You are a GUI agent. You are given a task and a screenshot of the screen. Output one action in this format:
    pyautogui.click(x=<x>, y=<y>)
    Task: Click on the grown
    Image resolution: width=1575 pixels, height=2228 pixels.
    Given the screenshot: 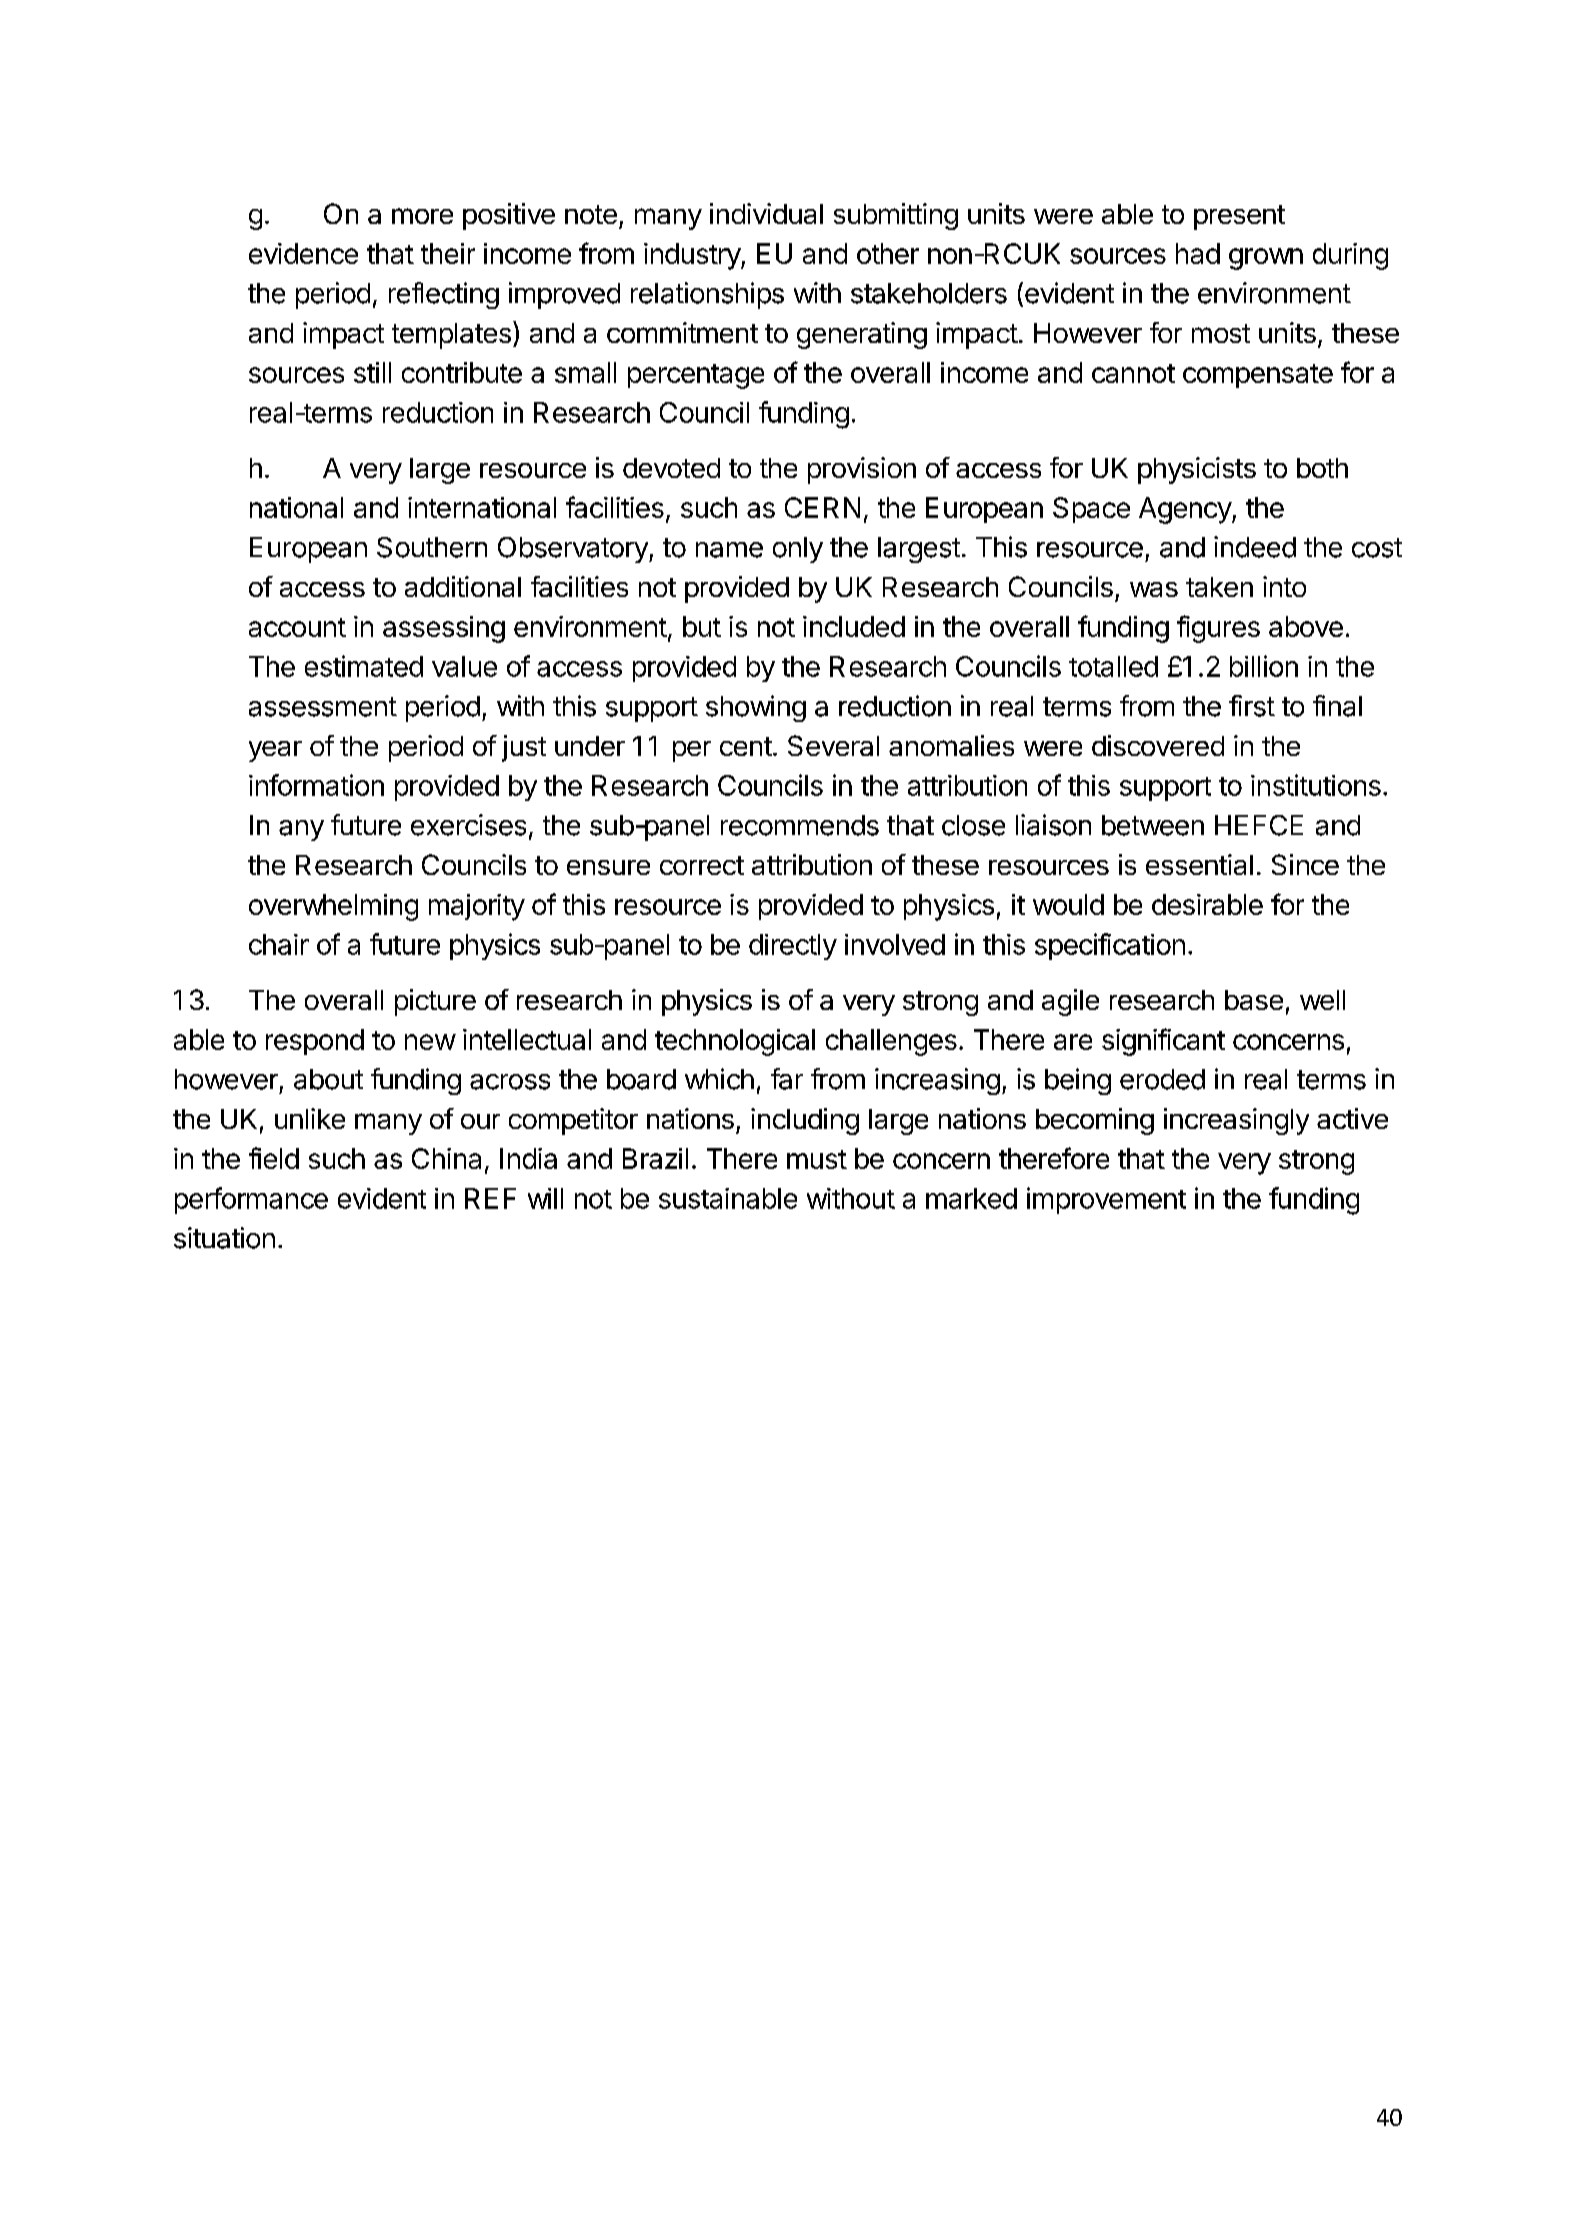 What is the action you would take?
    pyautogui.click(x=1266, y=259)
